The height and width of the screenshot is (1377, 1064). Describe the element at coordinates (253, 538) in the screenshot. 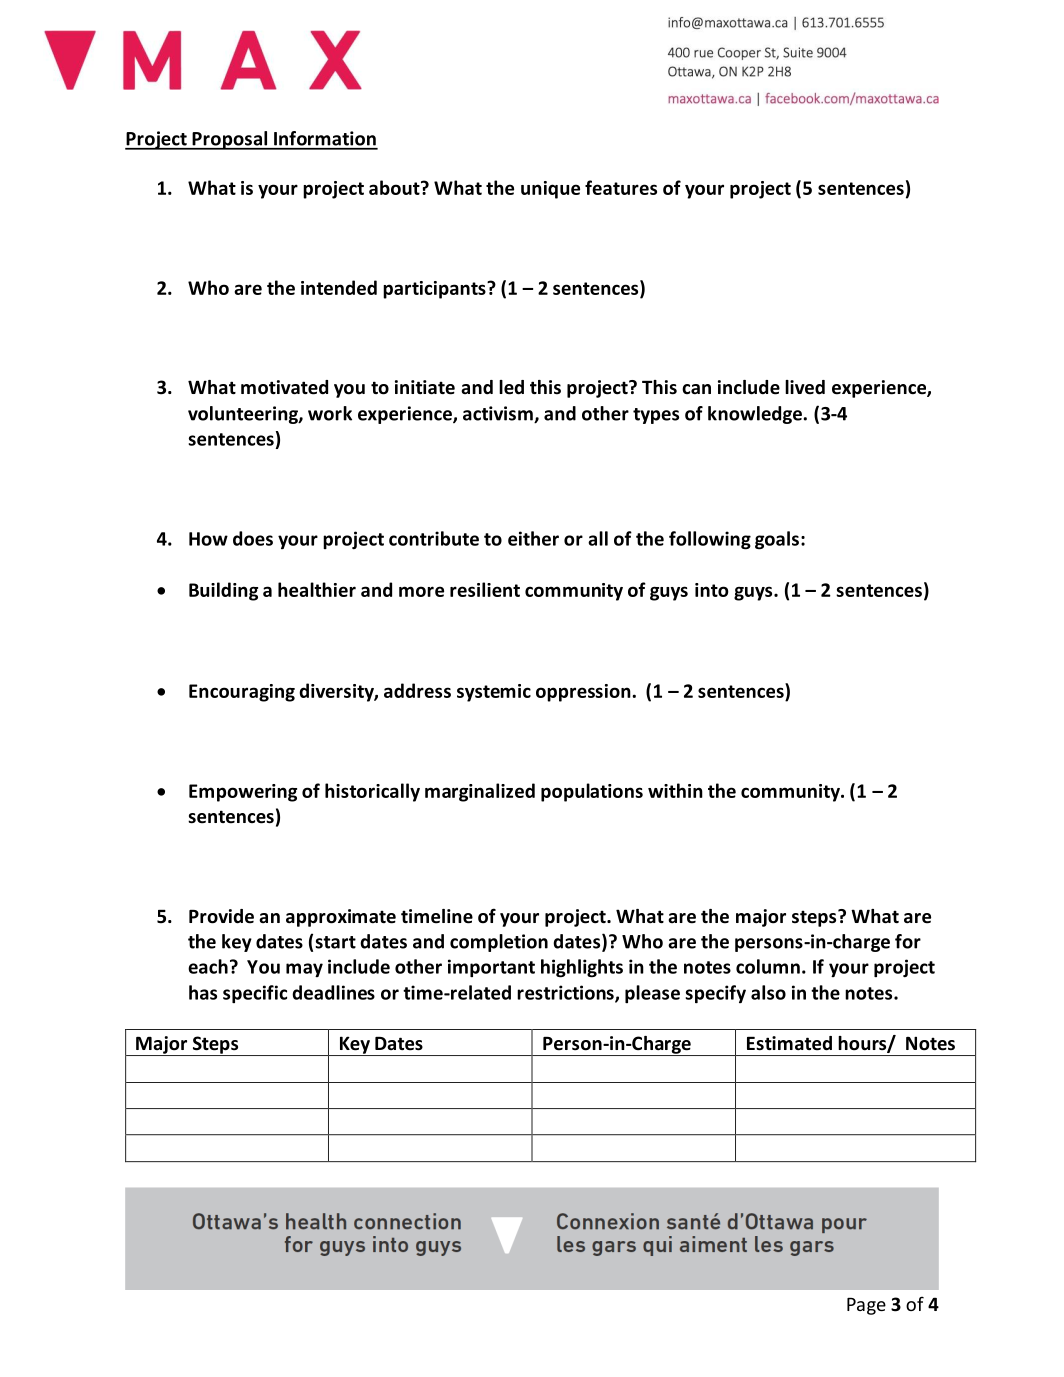

I see `does` at that location.
